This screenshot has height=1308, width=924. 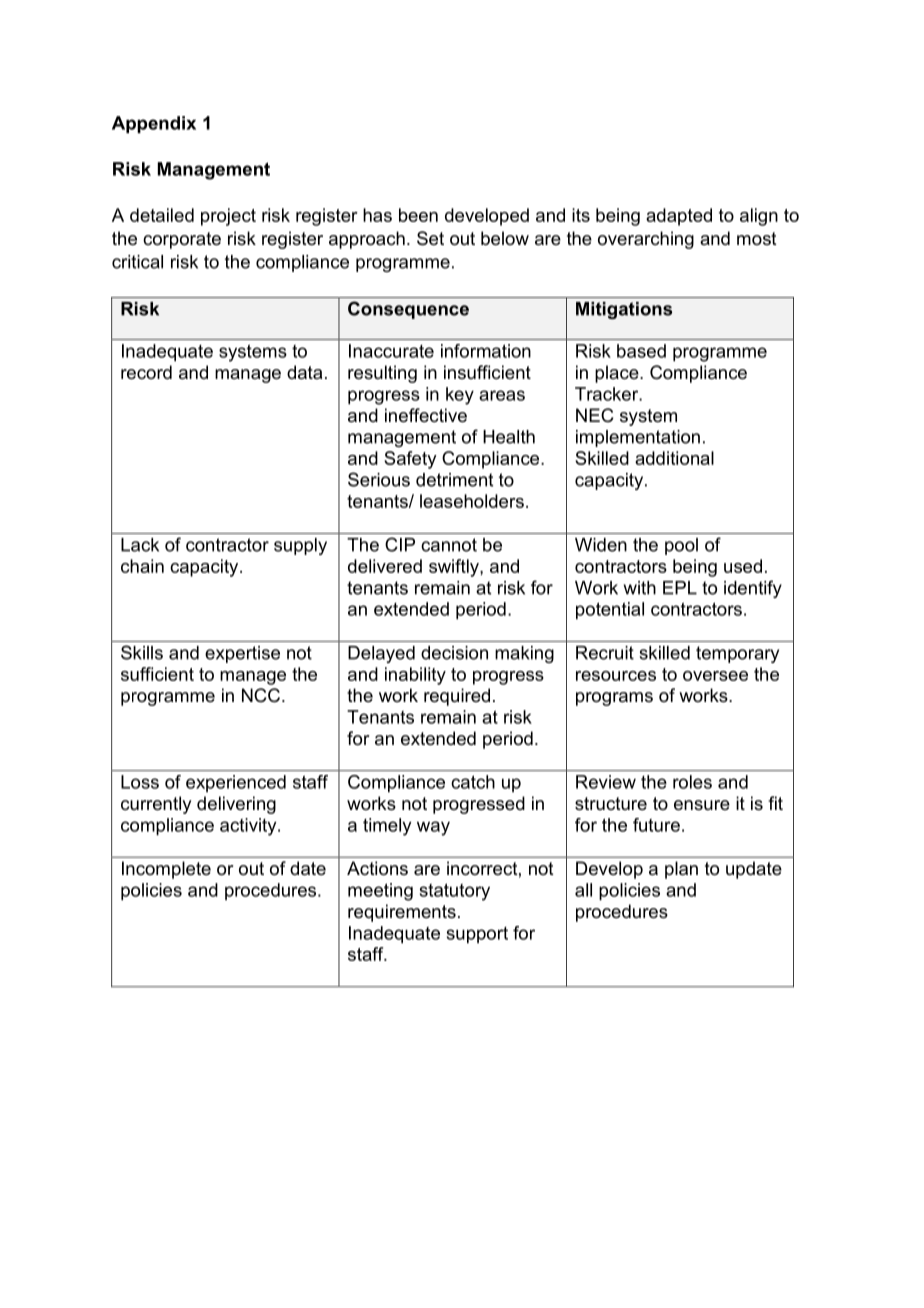 I want to click on Lack, so click(x=140, y=545).
